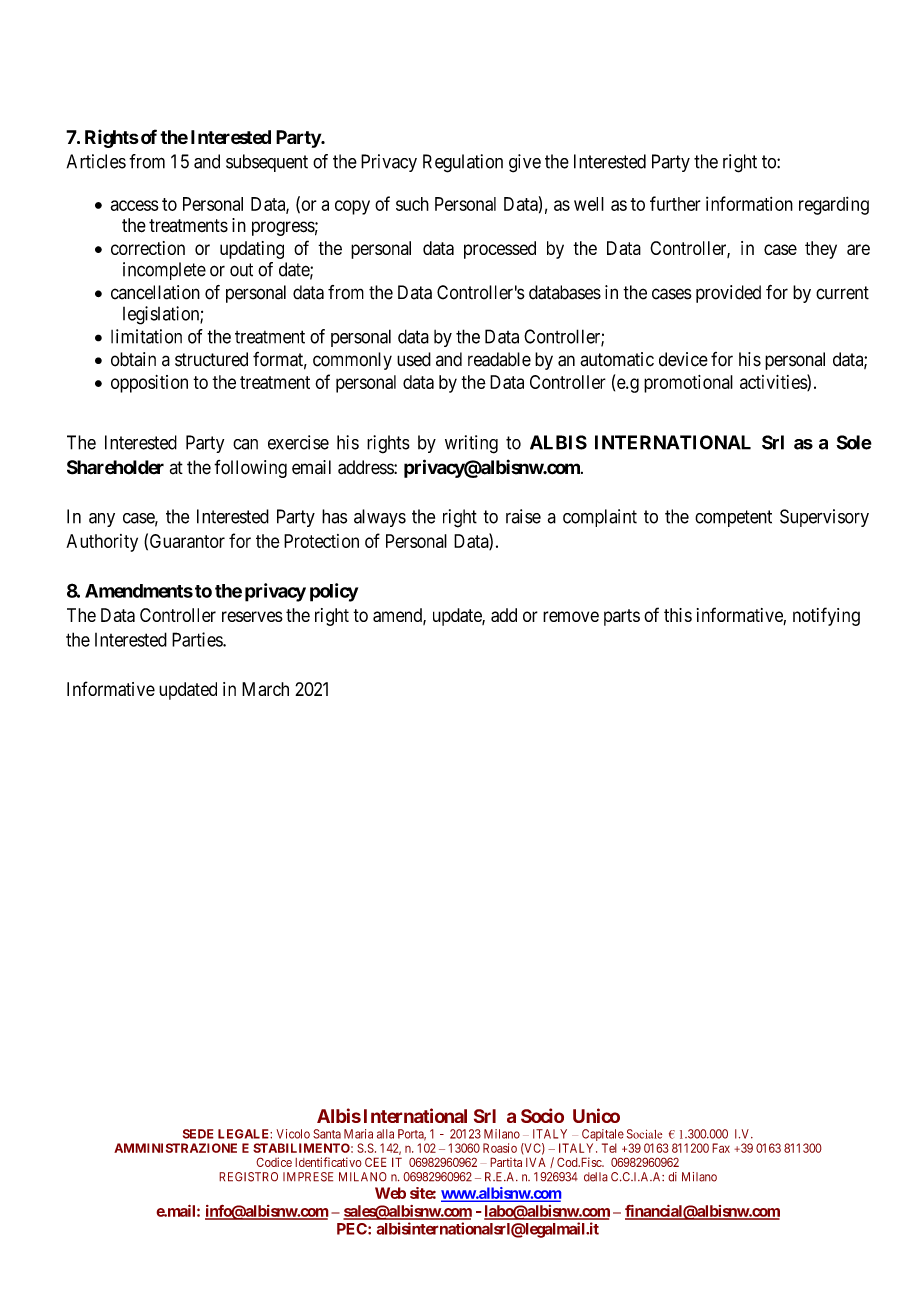 The image size is (924, 1308). Describe the element at coordinates (471, 444) in the screenshot. I see `writing` at that location.
